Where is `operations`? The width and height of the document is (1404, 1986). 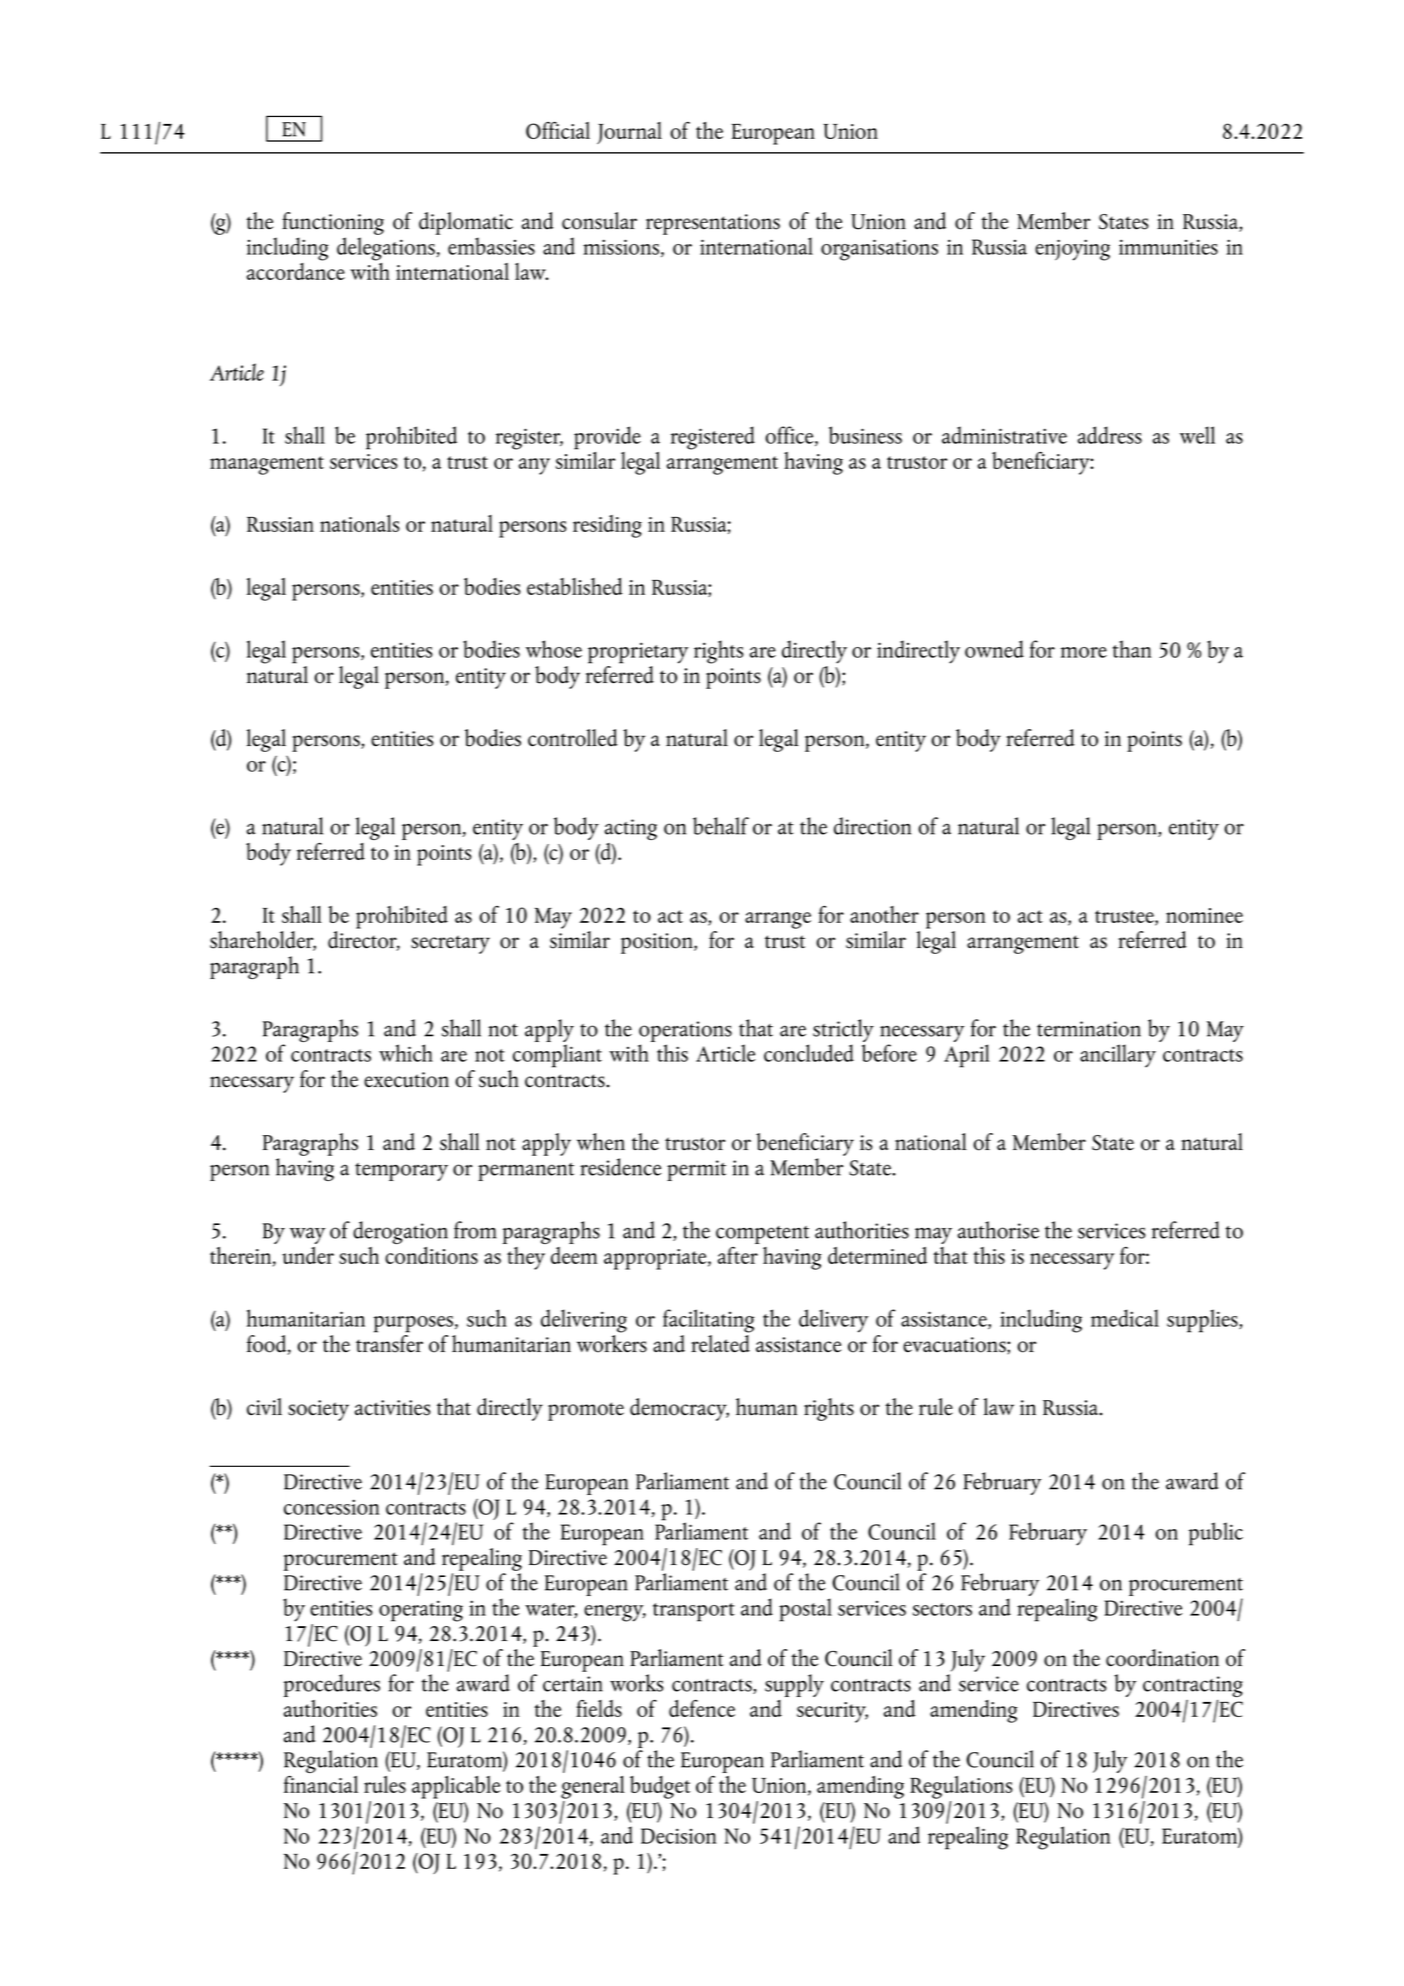
operations is located at coordinates (685, 1033).
